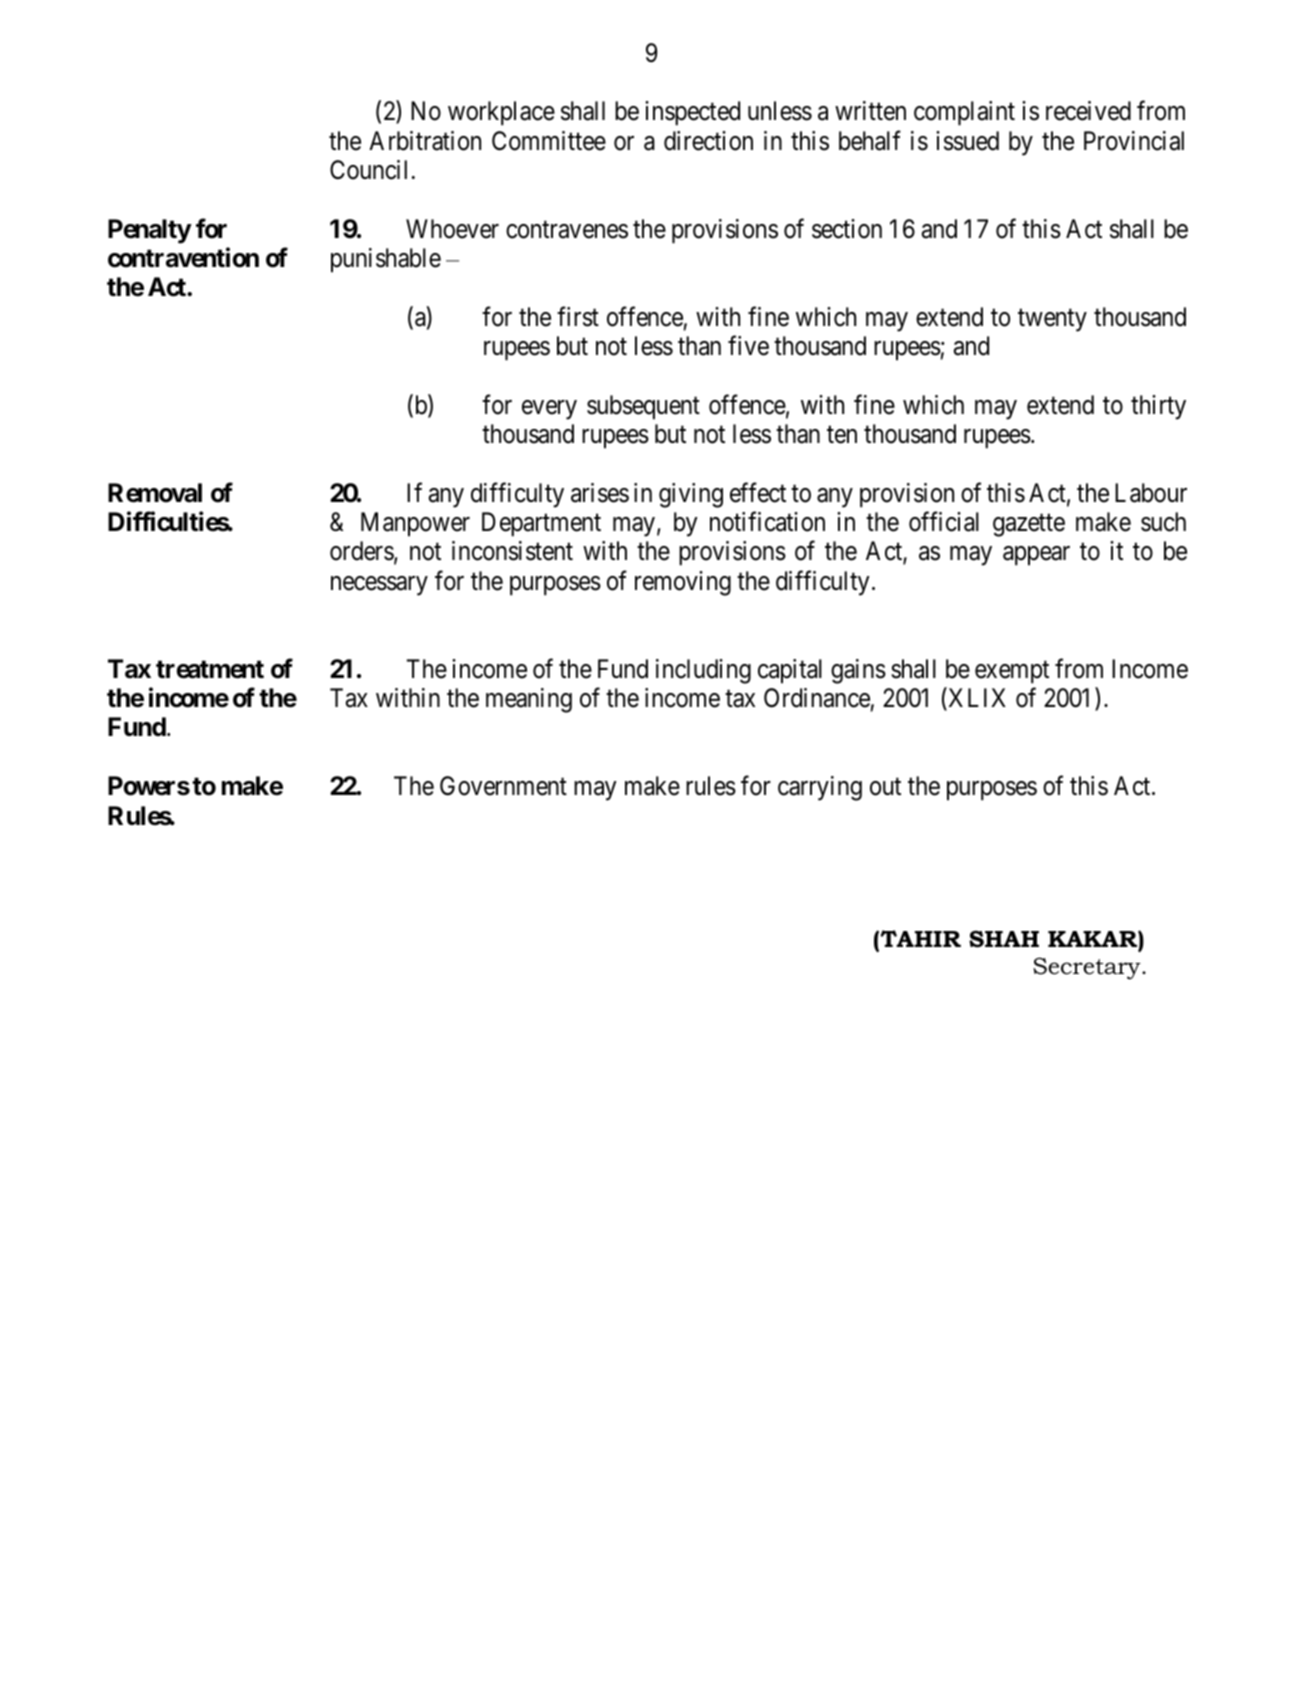 The width and height of the screenshot is (1302, 1684). Describe the element at coordinates (1004, 939) in the screenshot. I see `SHAH` at that location.
